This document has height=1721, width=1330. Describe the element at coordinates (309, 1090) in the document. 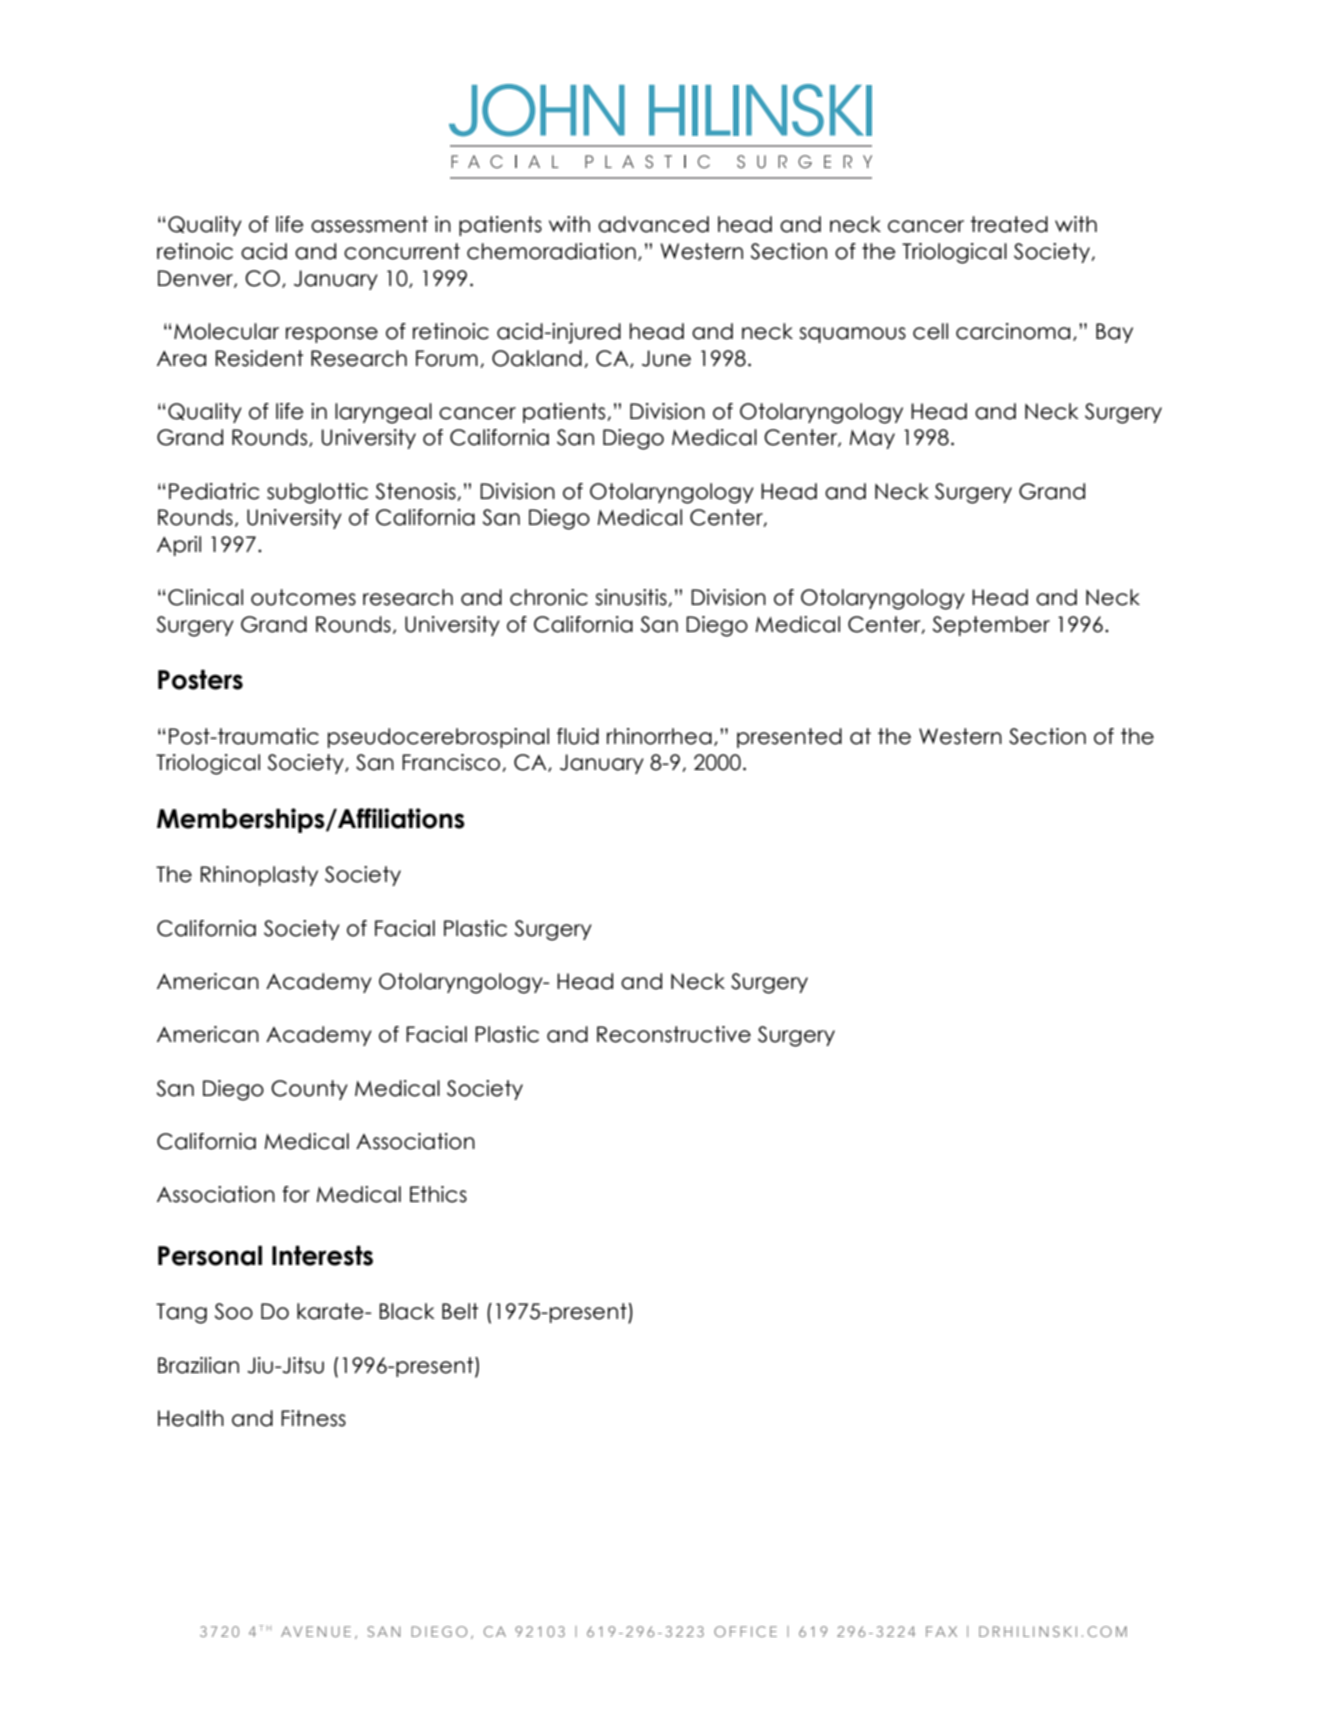

I see `County` at that location.
